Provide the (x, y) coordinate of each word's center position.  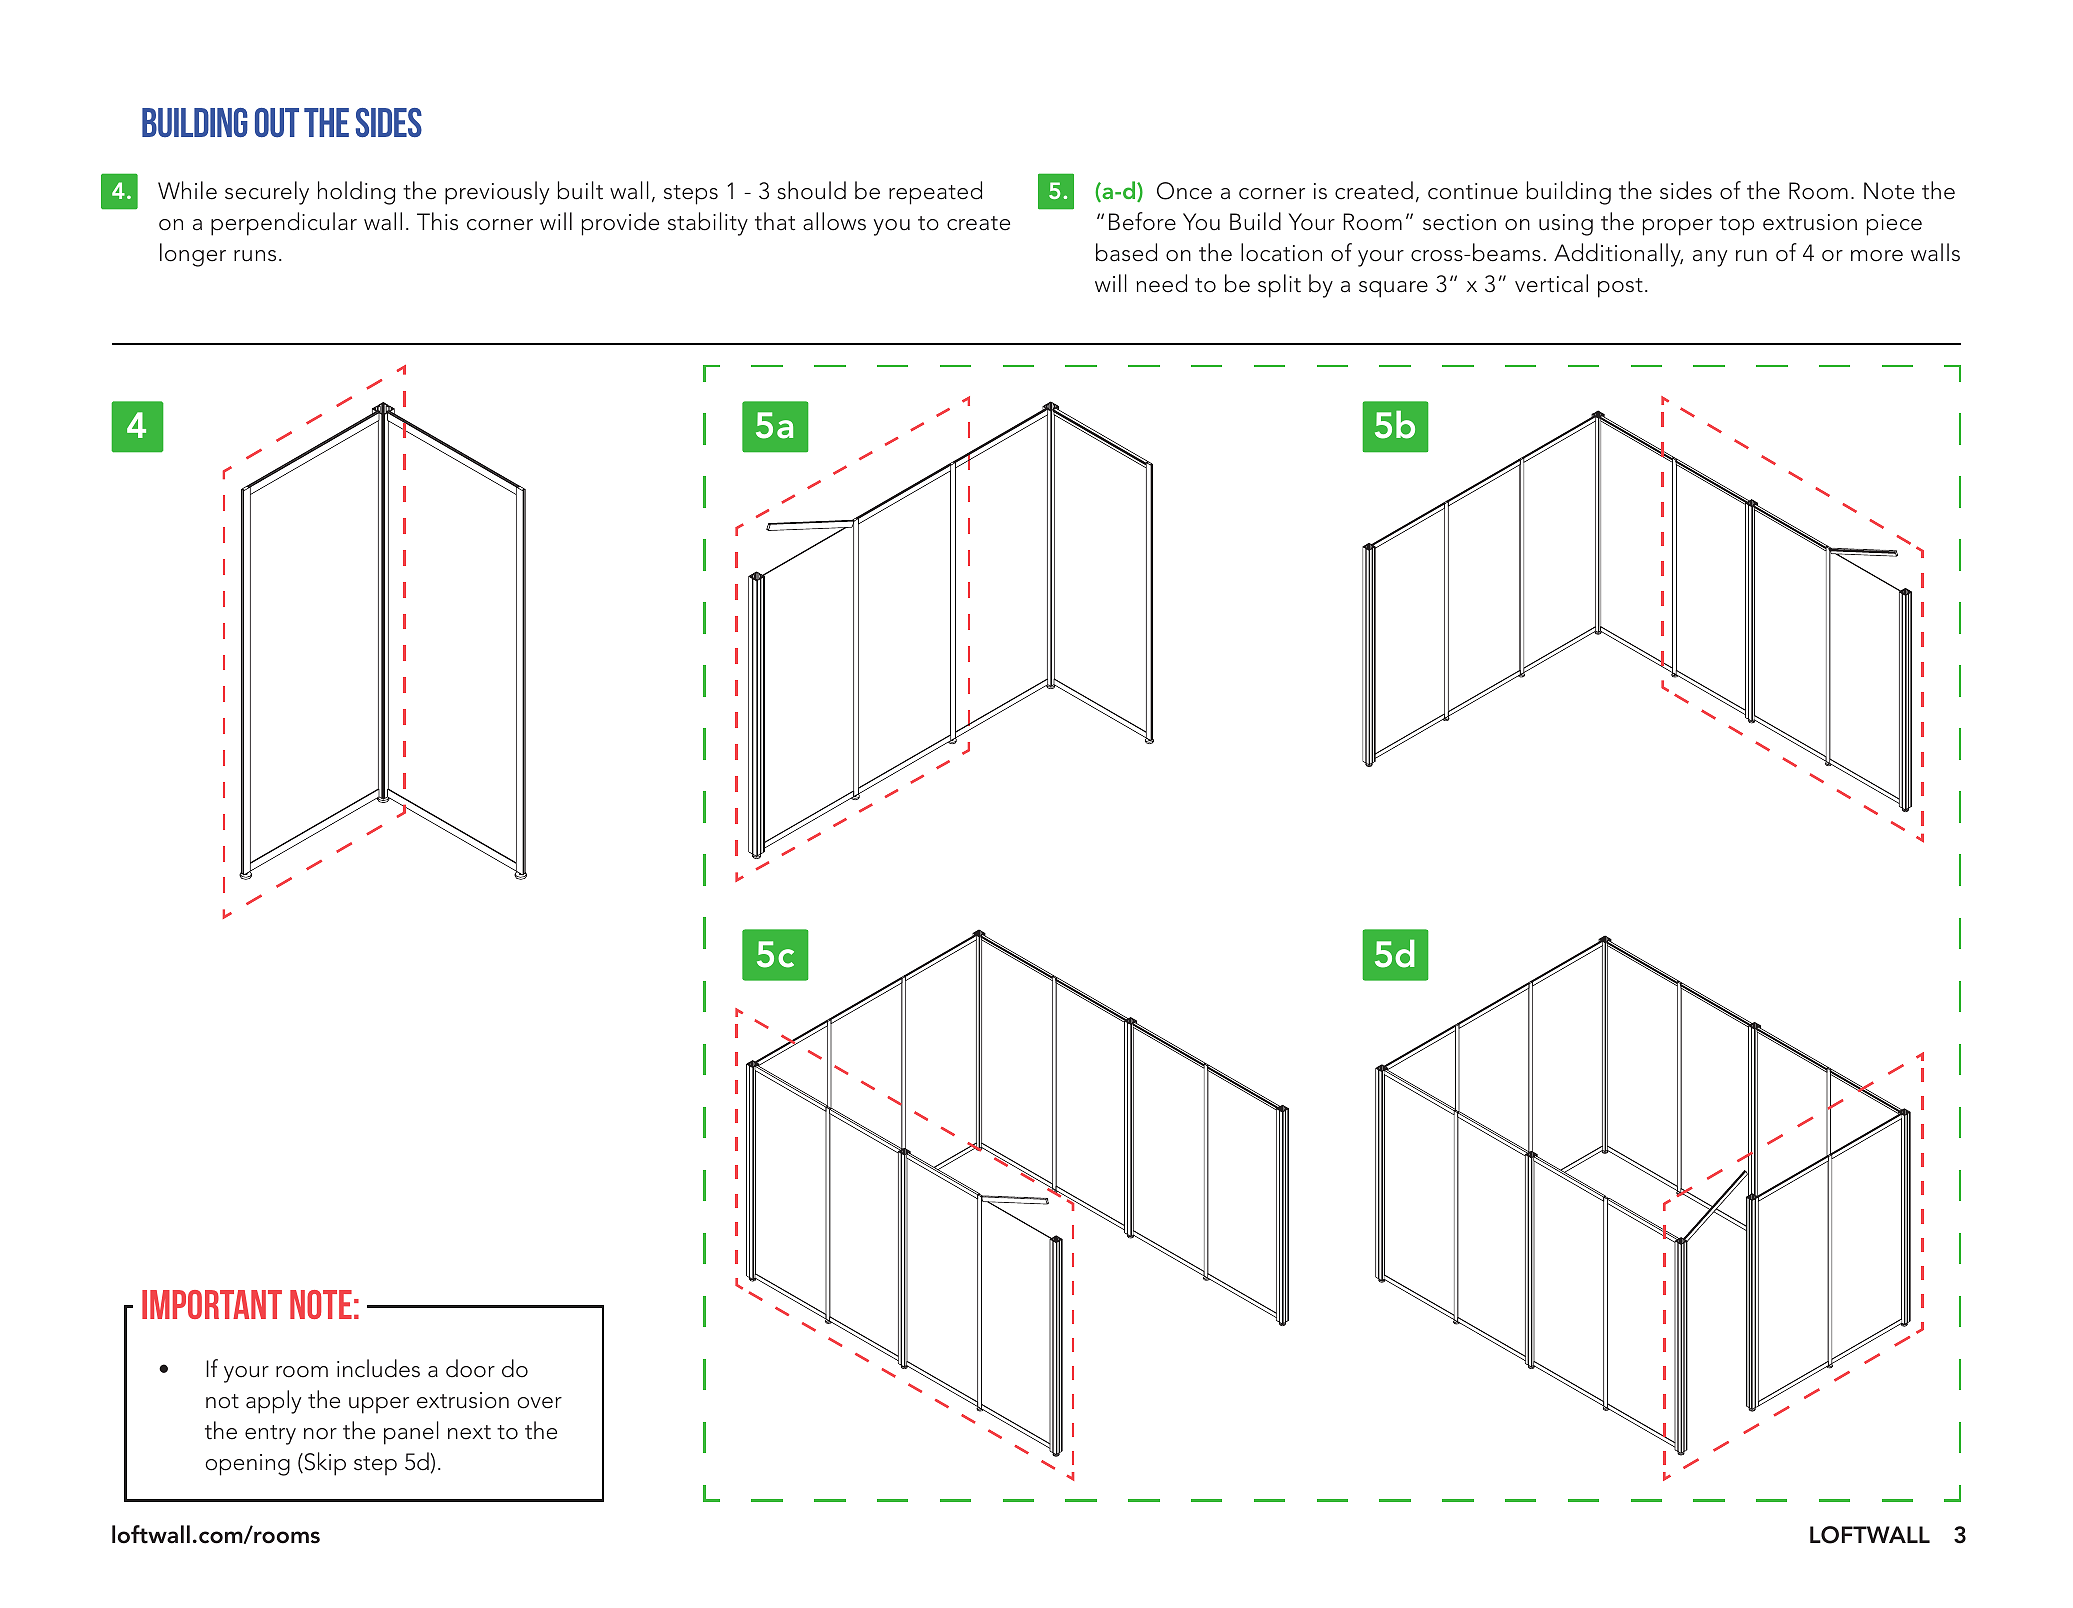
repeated (935, 193)
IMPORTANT (212, 1304)
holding (356, 193)
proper (1678, 227)
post (1620, 288)
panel (411, 1433)
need (1162, 283)
